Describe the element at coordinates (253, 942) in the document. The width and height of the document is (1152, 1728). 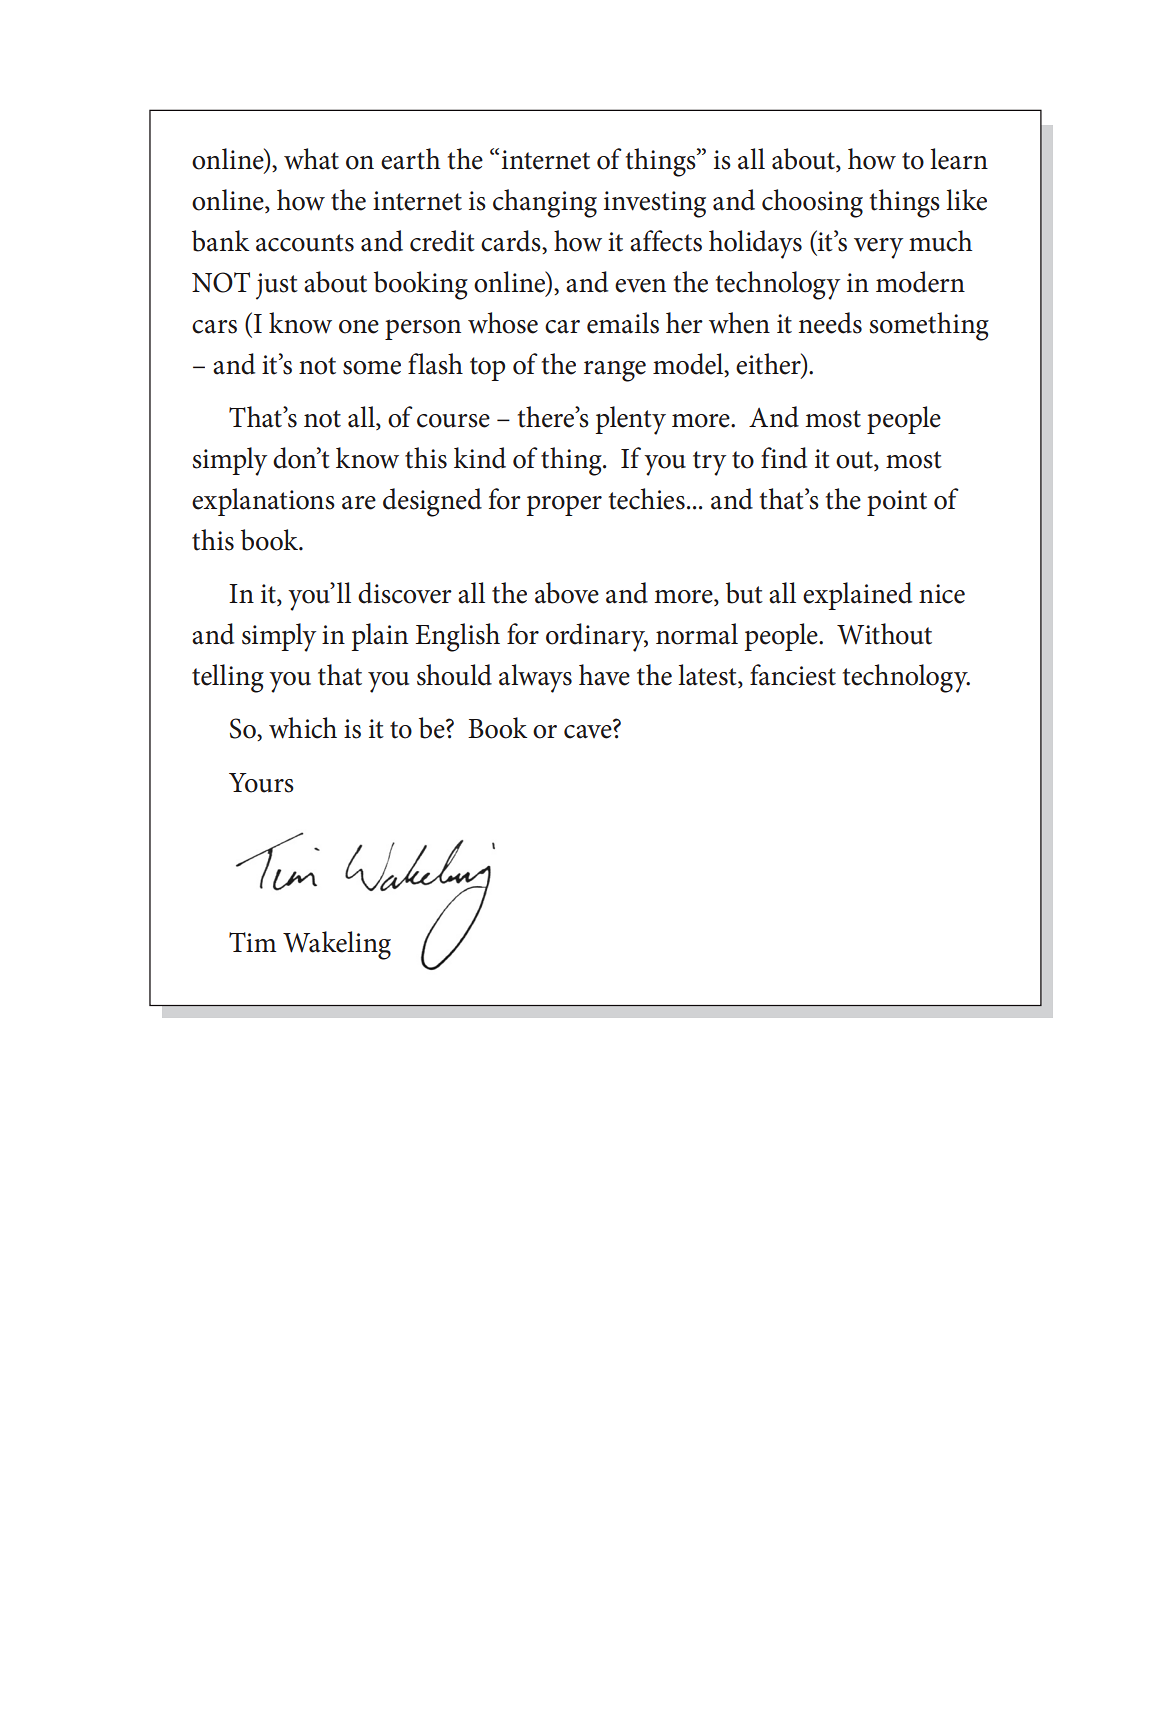
I see `Tim` at that location.
